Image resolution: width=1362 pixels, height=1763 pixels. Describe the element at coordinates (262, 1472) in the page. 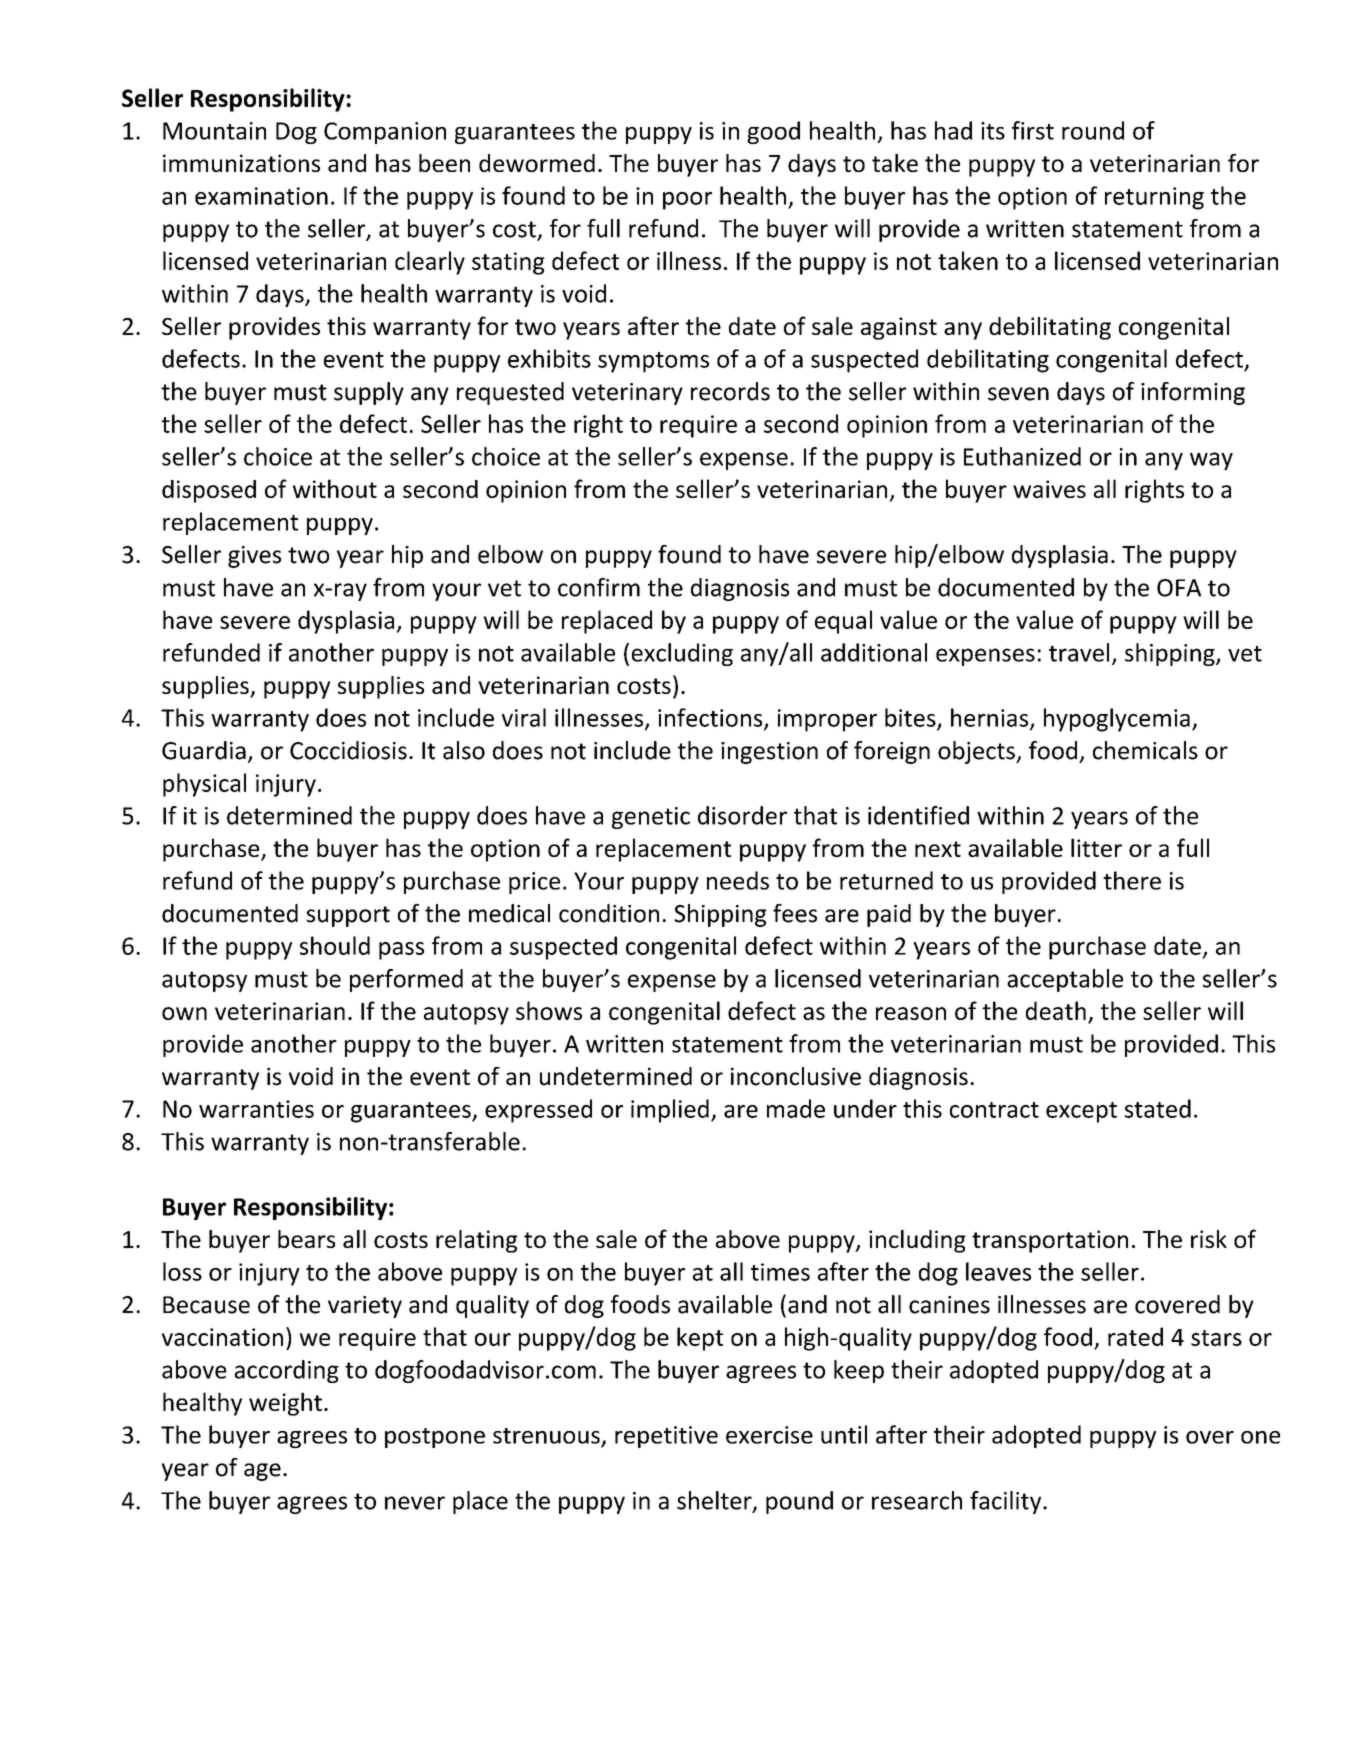

I see `age` at that location.
